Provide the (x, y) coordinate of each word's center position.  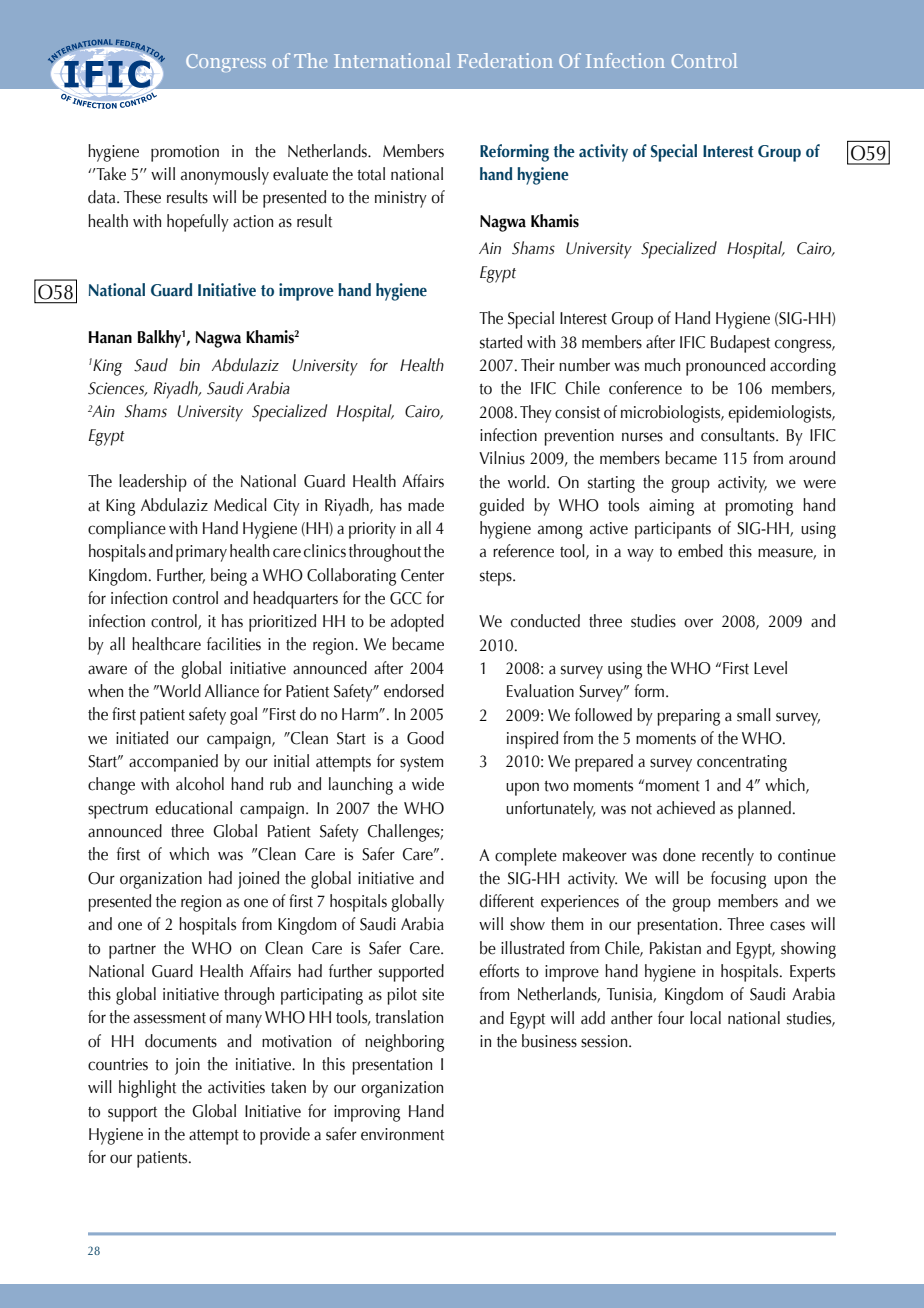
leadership (153, 483)
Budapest (740, 344)
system (421, 764)
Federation (505, 60)
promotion (185, 153)
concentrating (742, 763)
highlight (147, 1089)
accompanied (173, 763)
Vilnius (502, 458)
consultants (739, 435)
